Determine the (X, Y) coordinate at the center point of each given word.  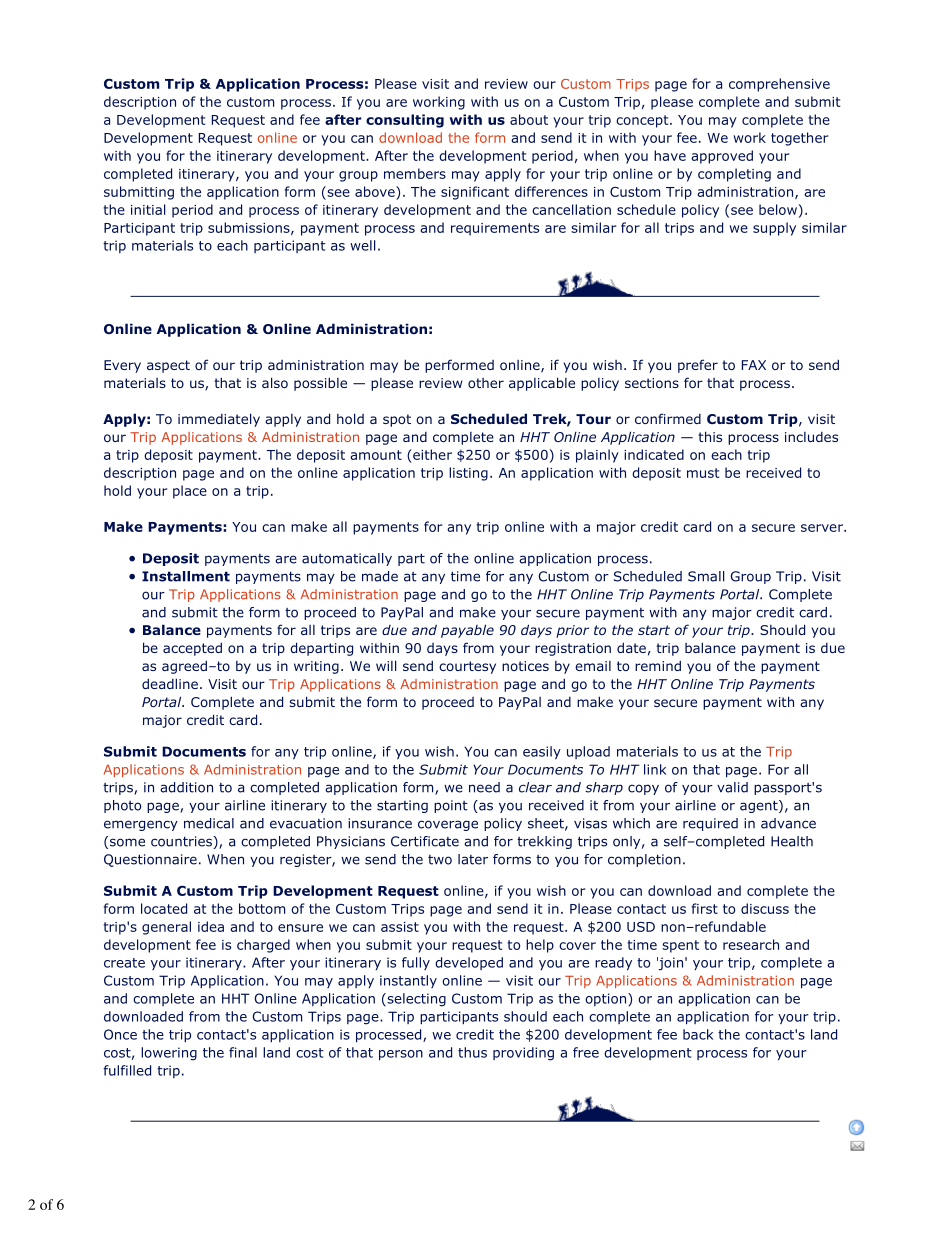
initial (148, 209)
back (698, 1034)
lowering (169, 1054)
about (529, 119)
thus (472, 1052)
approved (722, 157)
